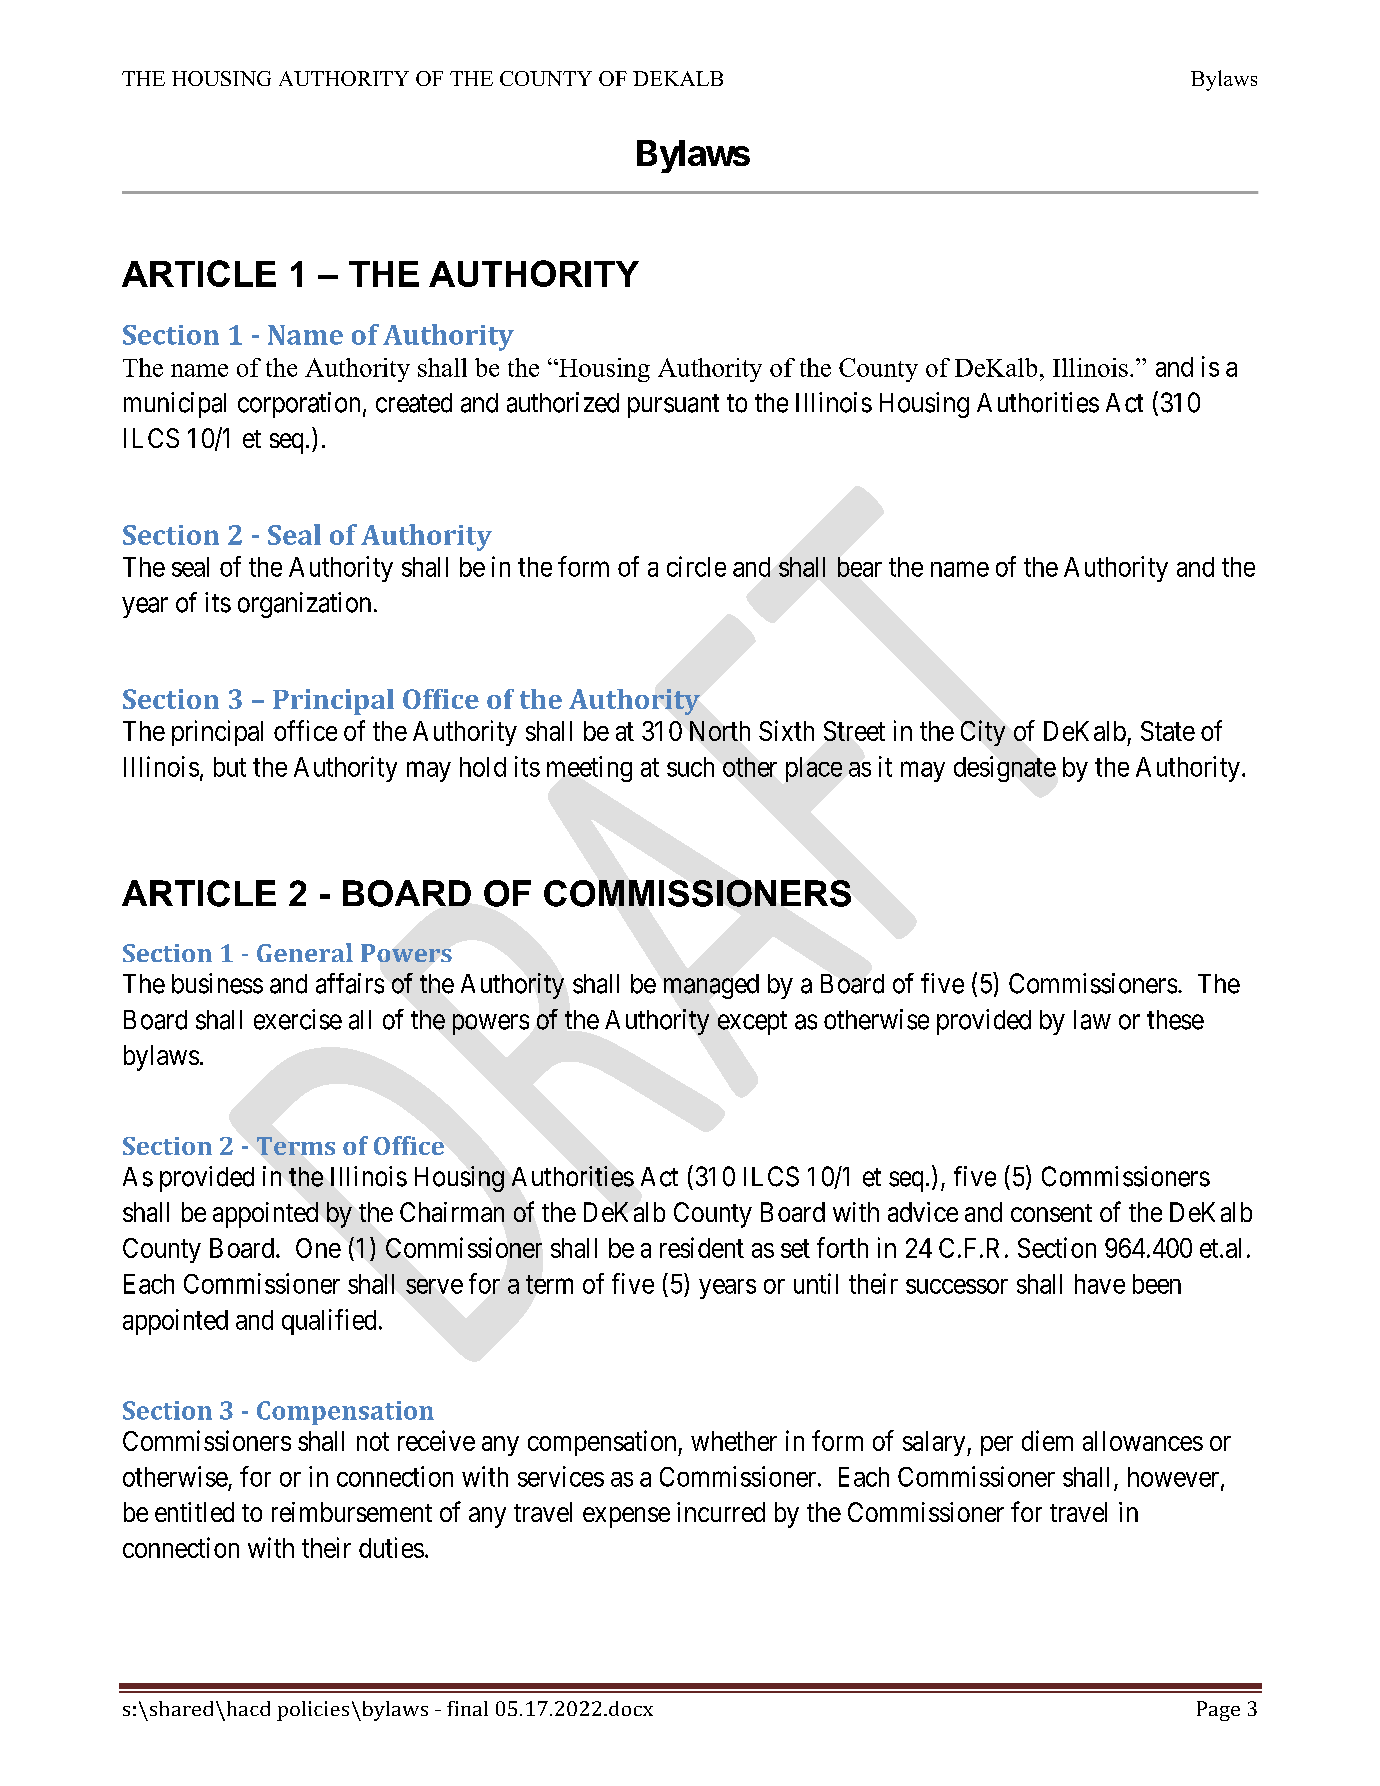 The width and height of the image is (1380, 1786). What do you see at coordinates (1005, 769) in the image?
I see `designate` at bounding box center [1005, 769].
